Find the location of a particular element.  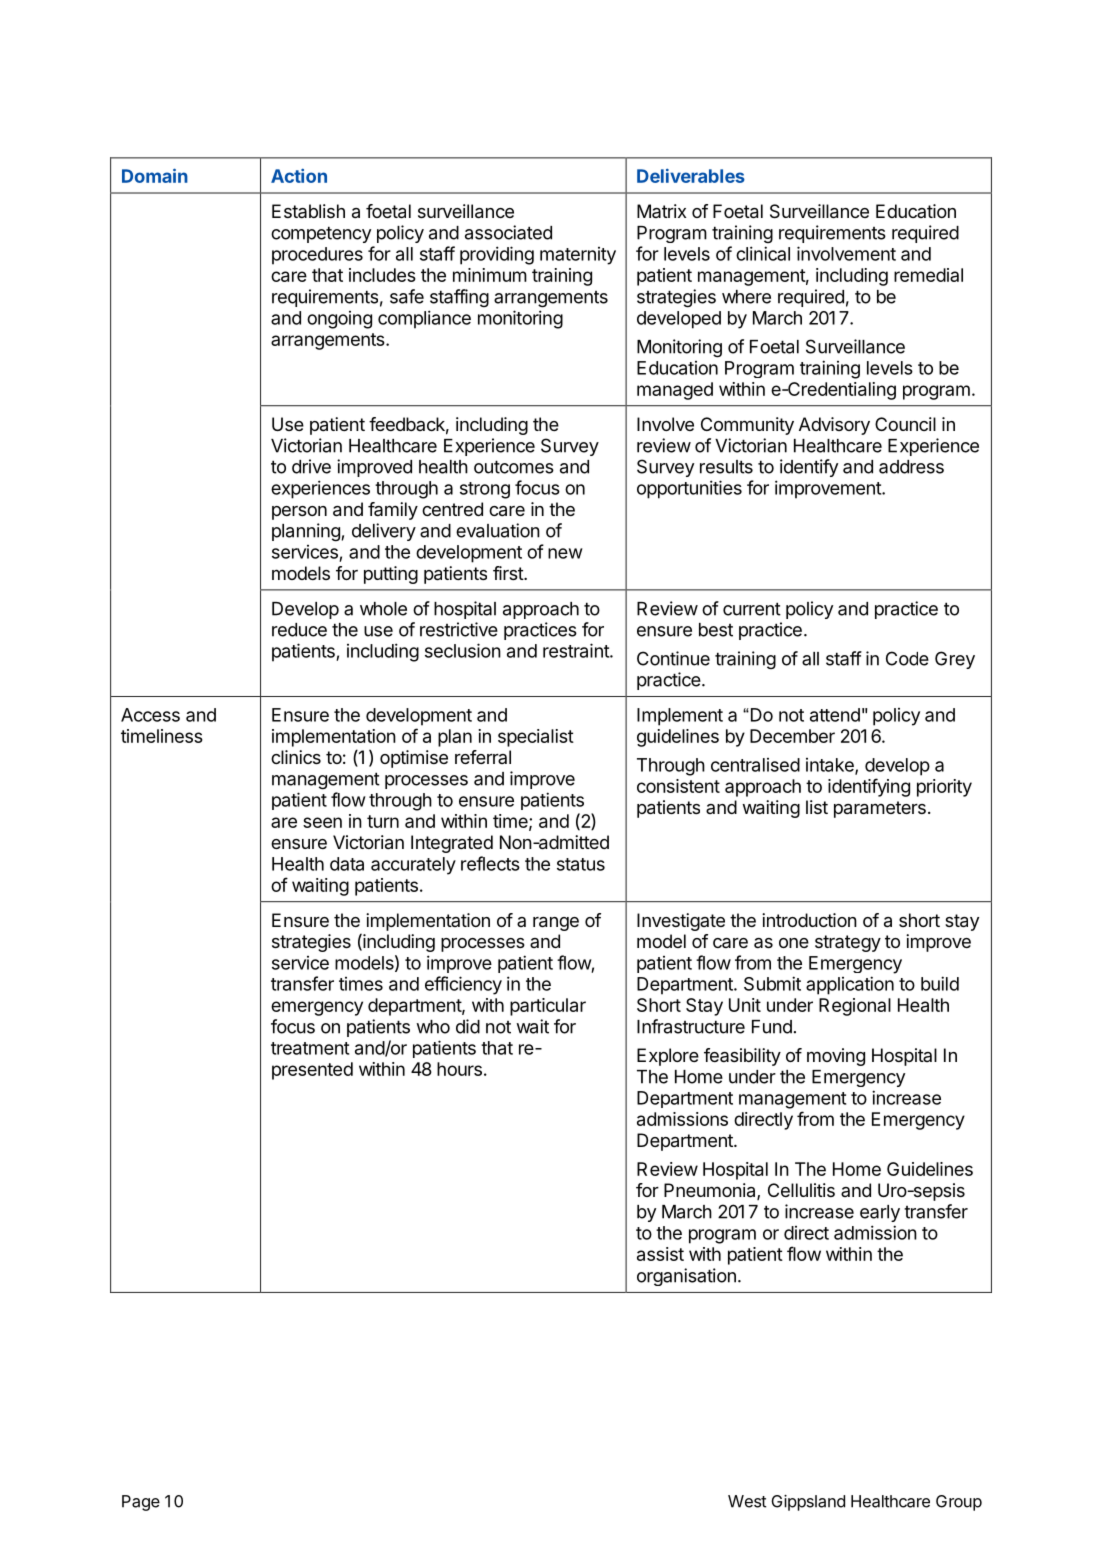

clinics is located at coordinates (296, 757).
